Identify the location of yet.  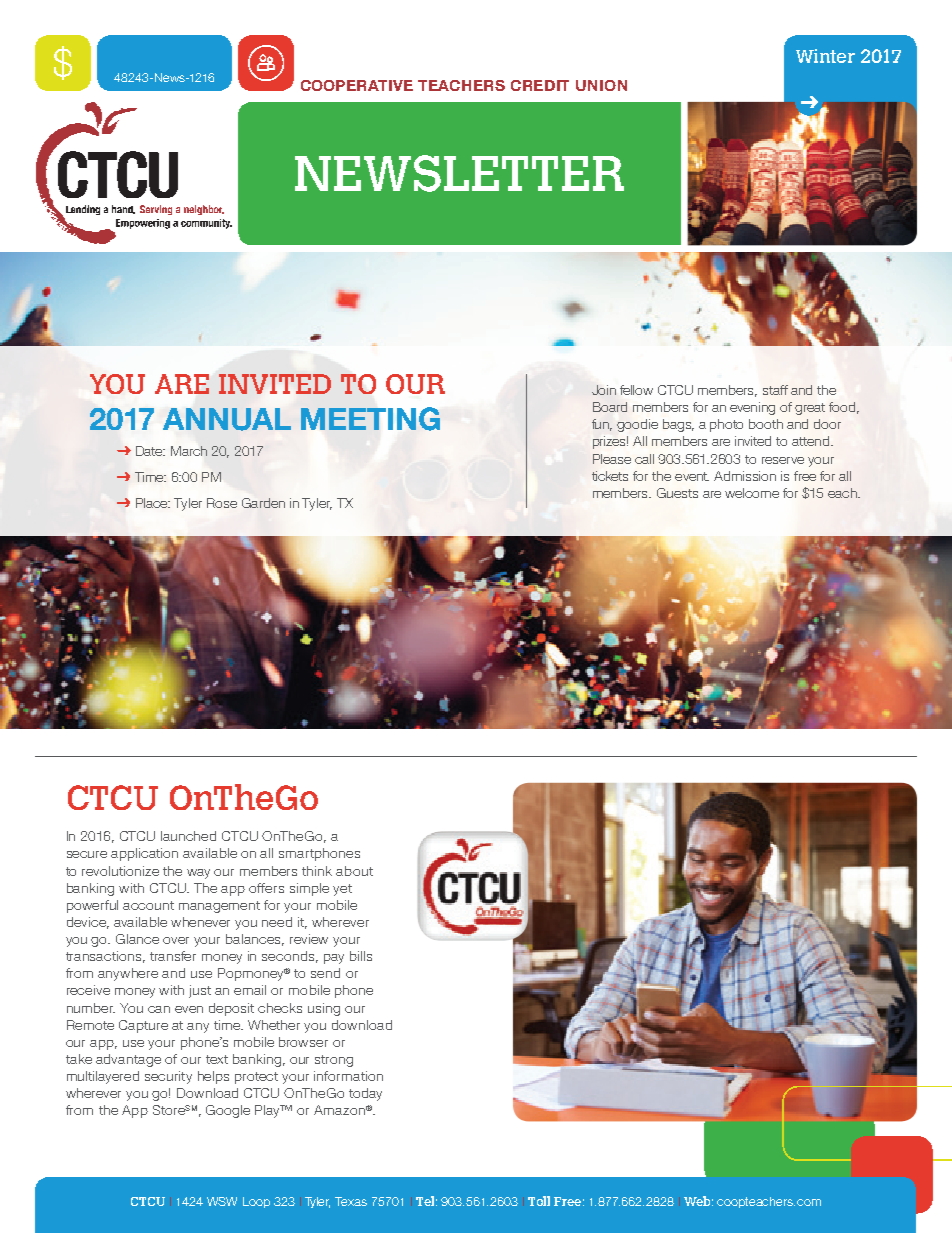
(342, 890).
